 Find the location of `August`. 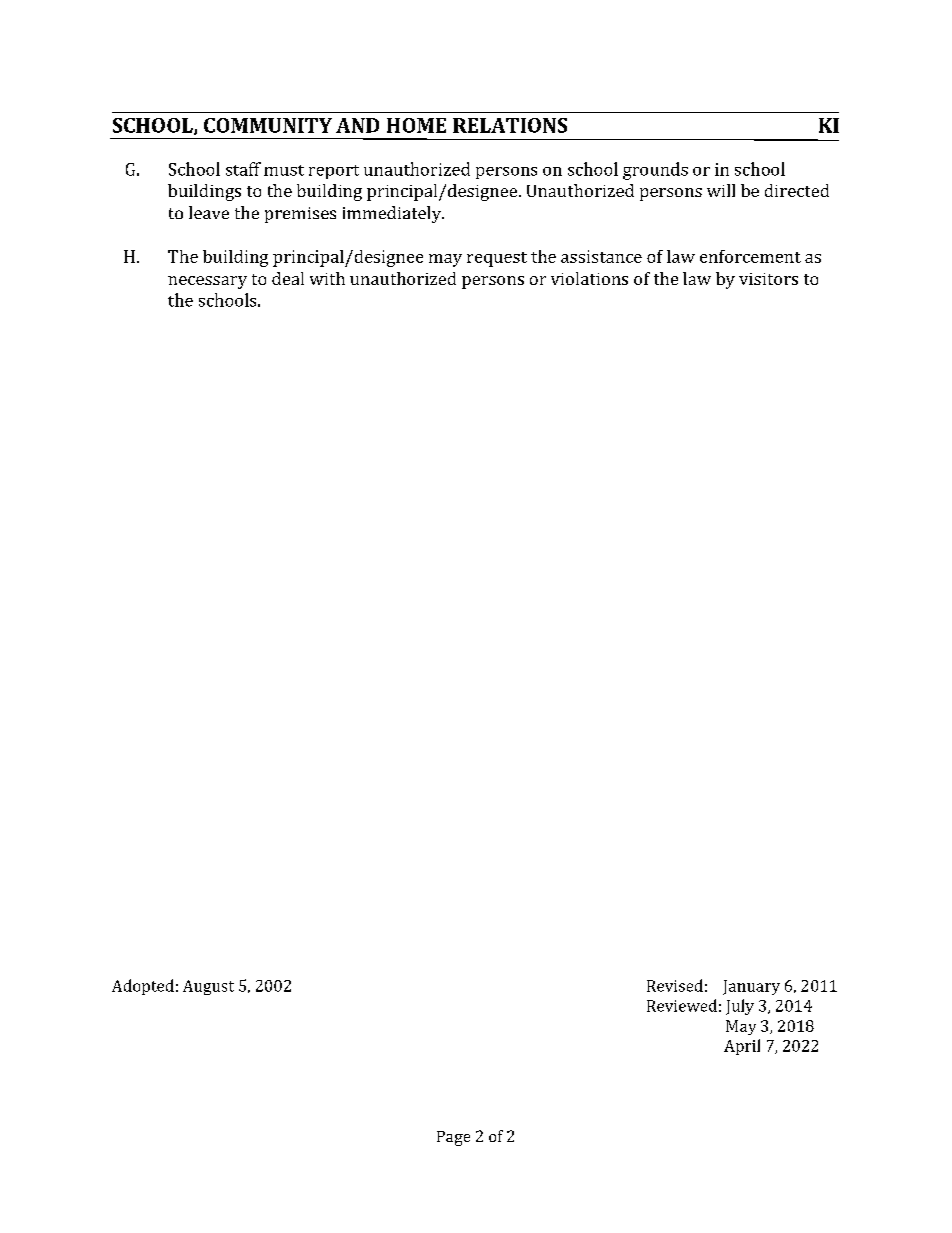

August is located at coordinates (208, 987).
